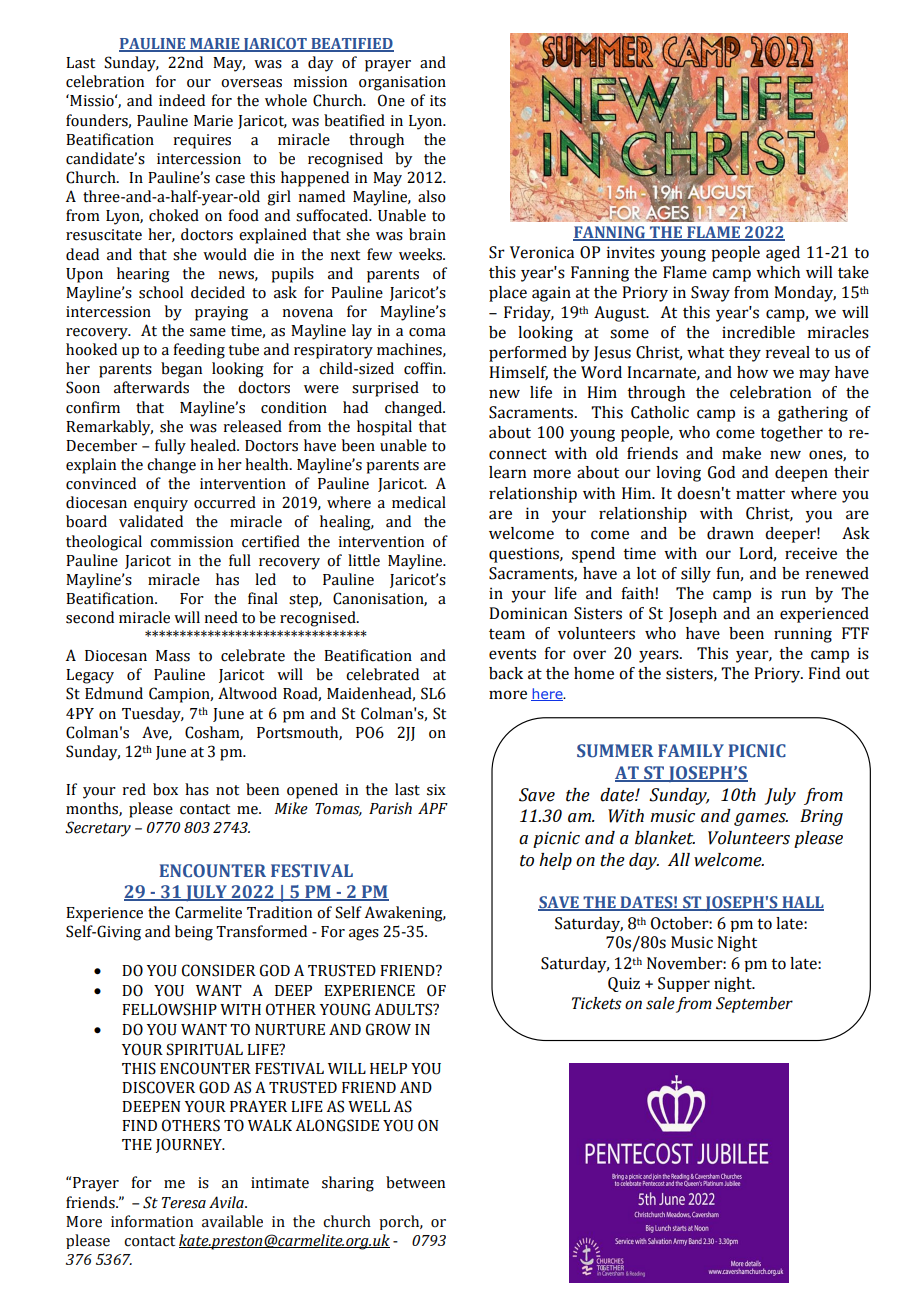  I want to click on coma, so click(427, 332).
